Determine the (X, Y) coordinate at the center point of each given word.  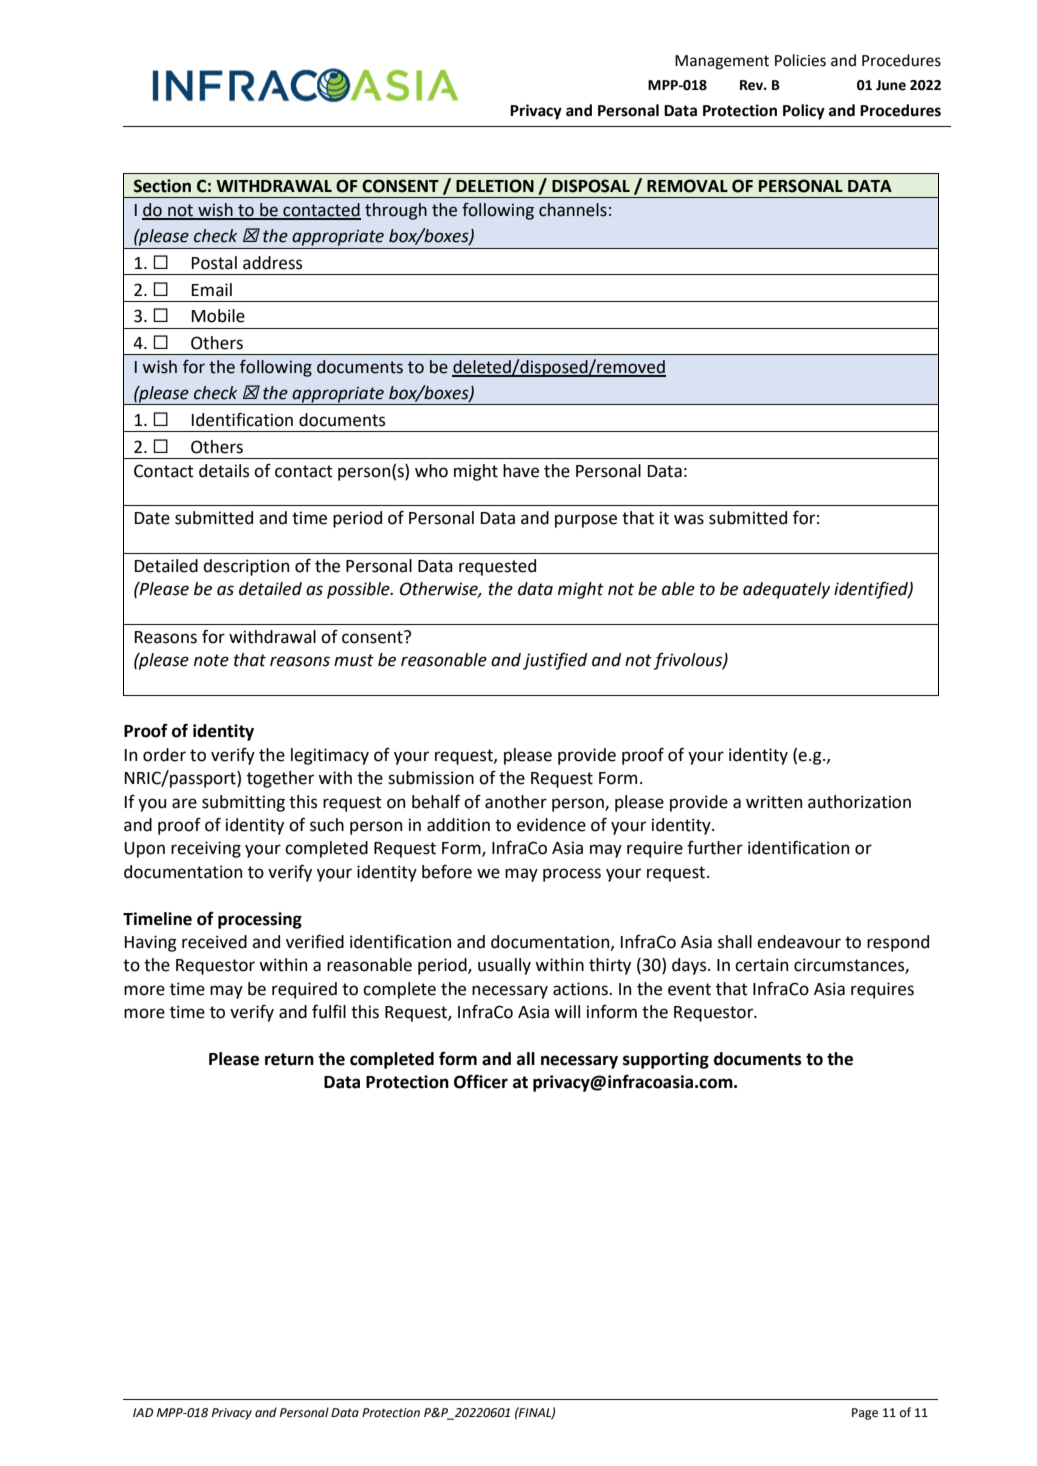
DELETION (495, 186)
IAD (143, 1412)
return (289, 1059)
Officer (481, 1082)
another (516, 802)
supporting (666, 1060)
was (689, 519)
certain (761, 965)
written (774, 802)
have (521, 471)
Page (865, 1414)
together (280, 779)
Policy (804, 112)
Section (162, 186)
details (224, 471)
